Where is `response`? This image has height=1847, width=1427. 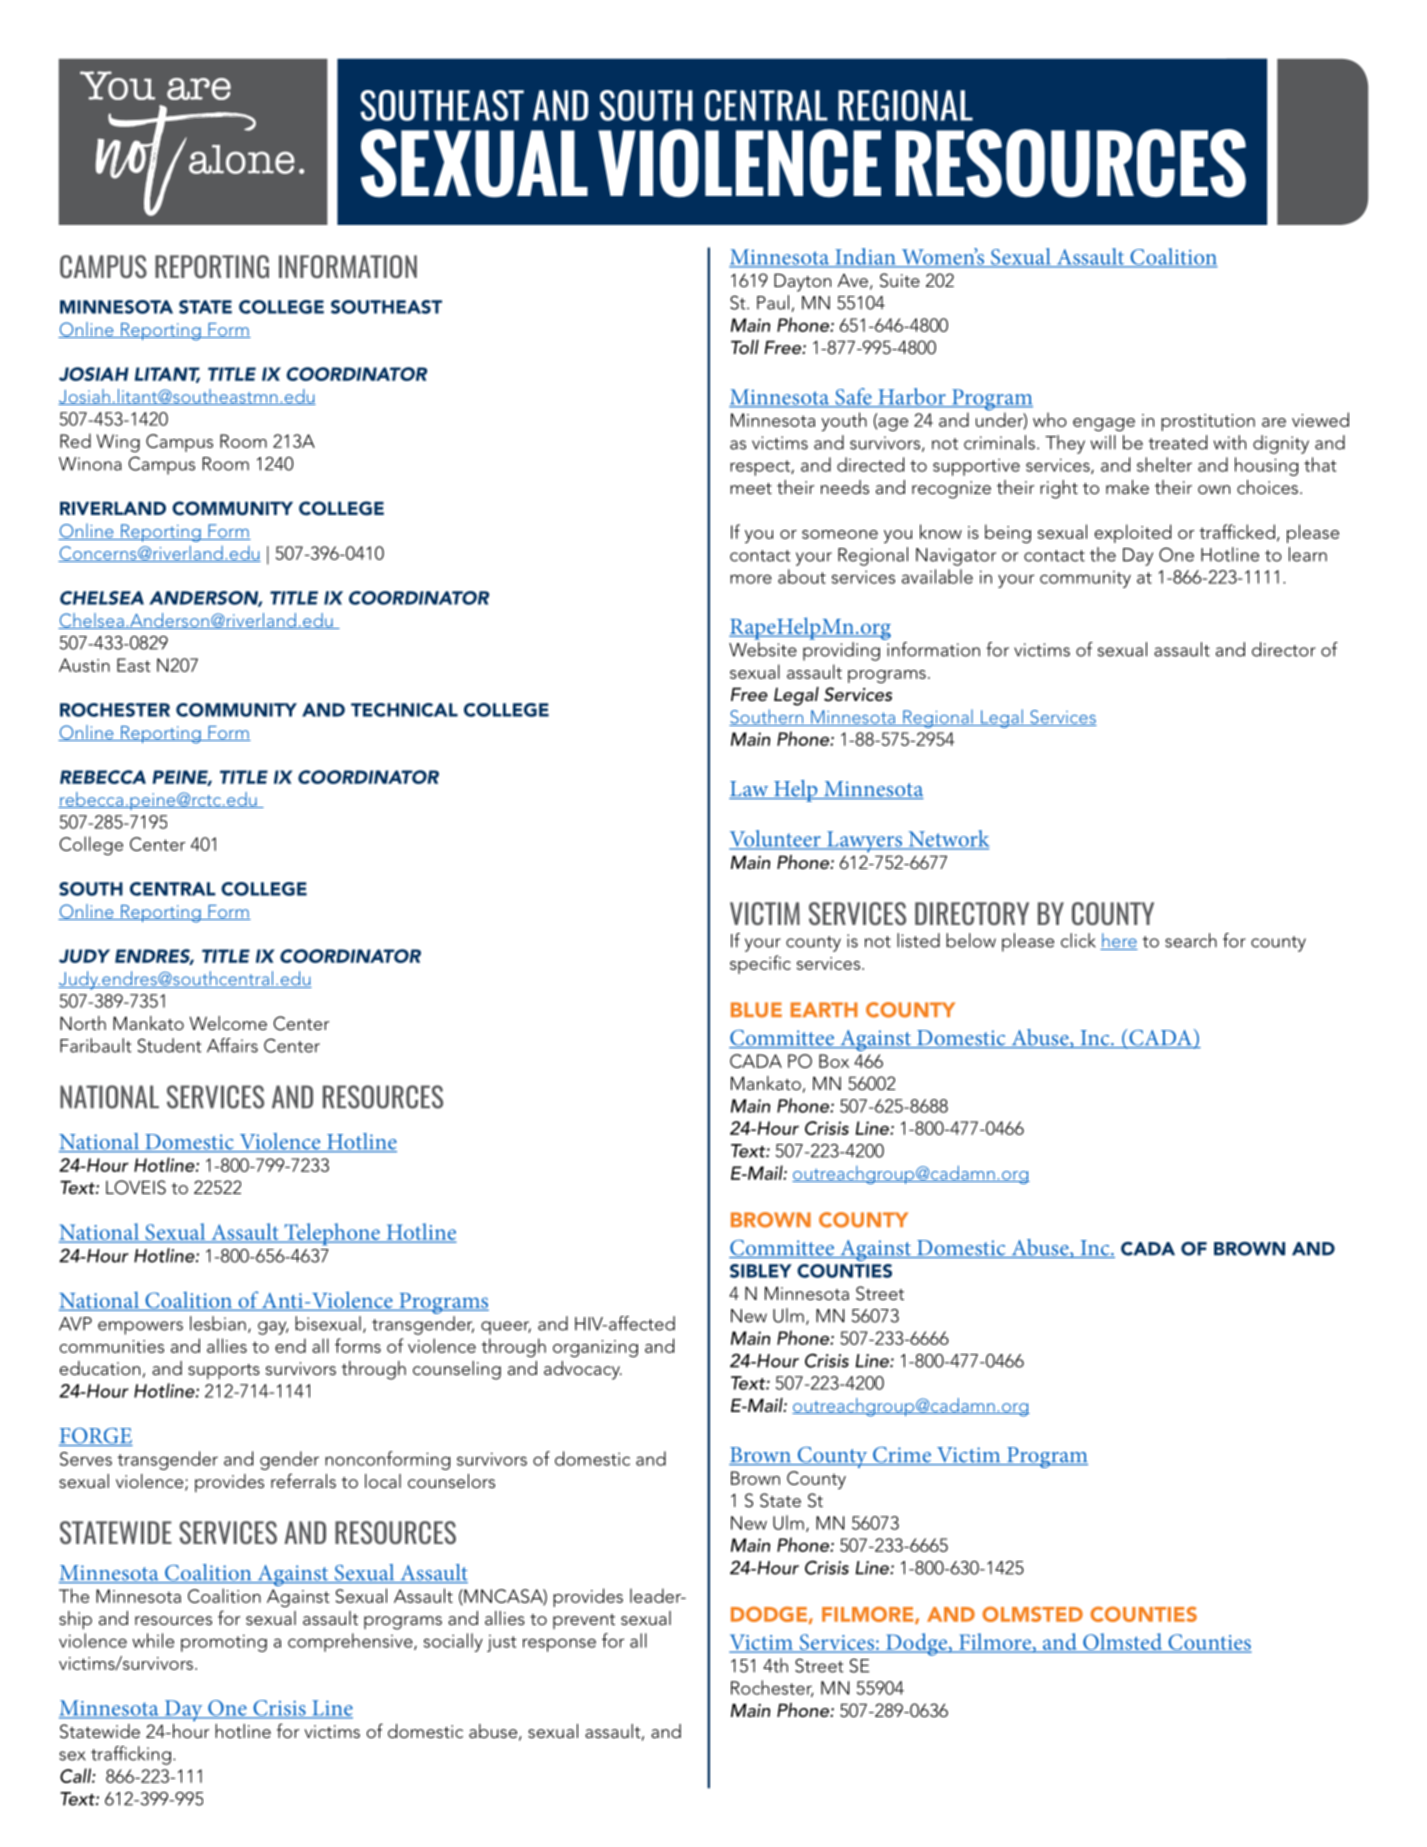 response is located at coordinates (559, 1645).
